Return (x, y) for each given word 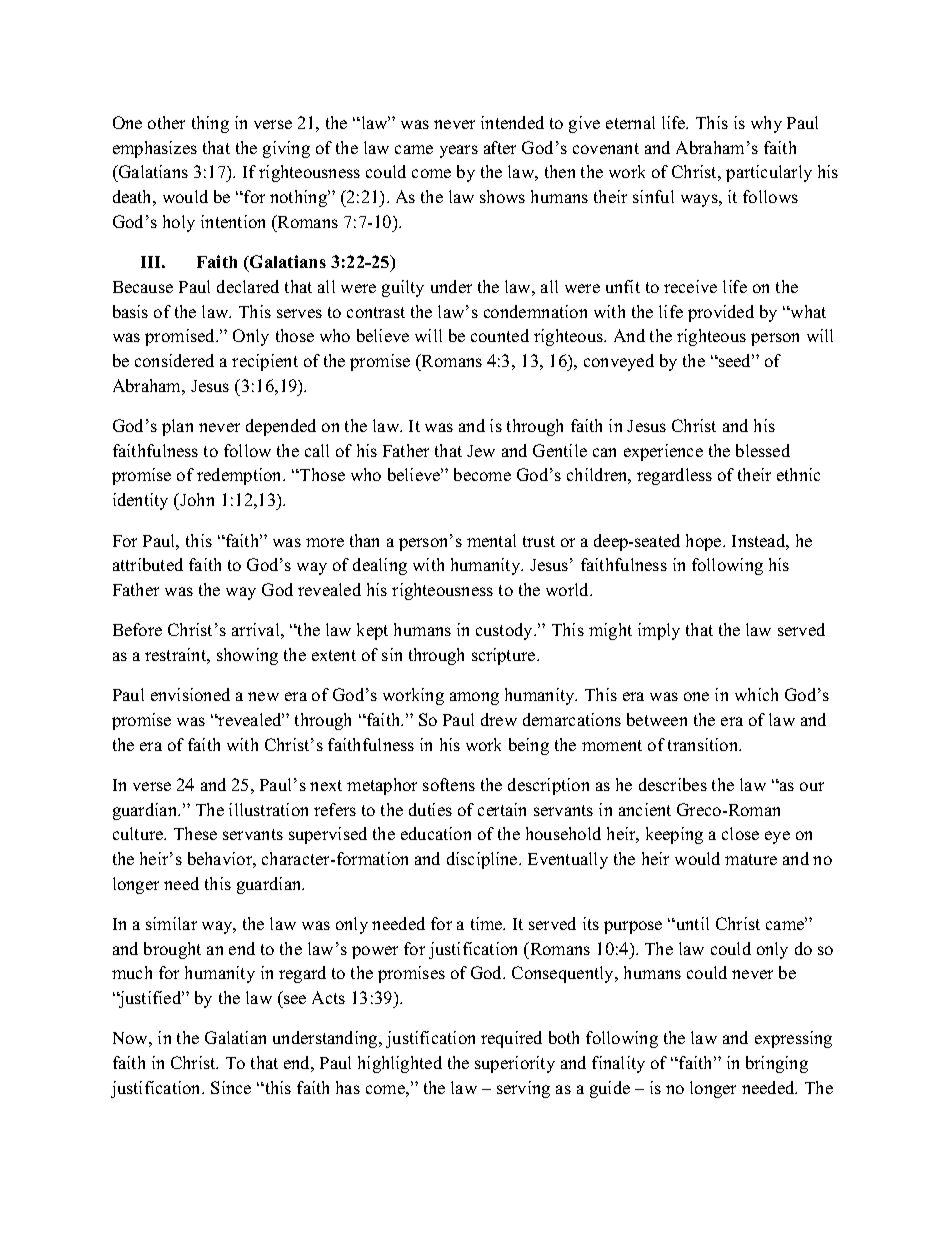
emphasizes (155, 149)
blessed (763, 450)
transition (704, 744)
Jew (481, 451)
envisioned (190, 694)
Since (231, 1087)
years (459, 151)
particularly (769, 173)
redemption (241, 476)
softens (449, 784)
